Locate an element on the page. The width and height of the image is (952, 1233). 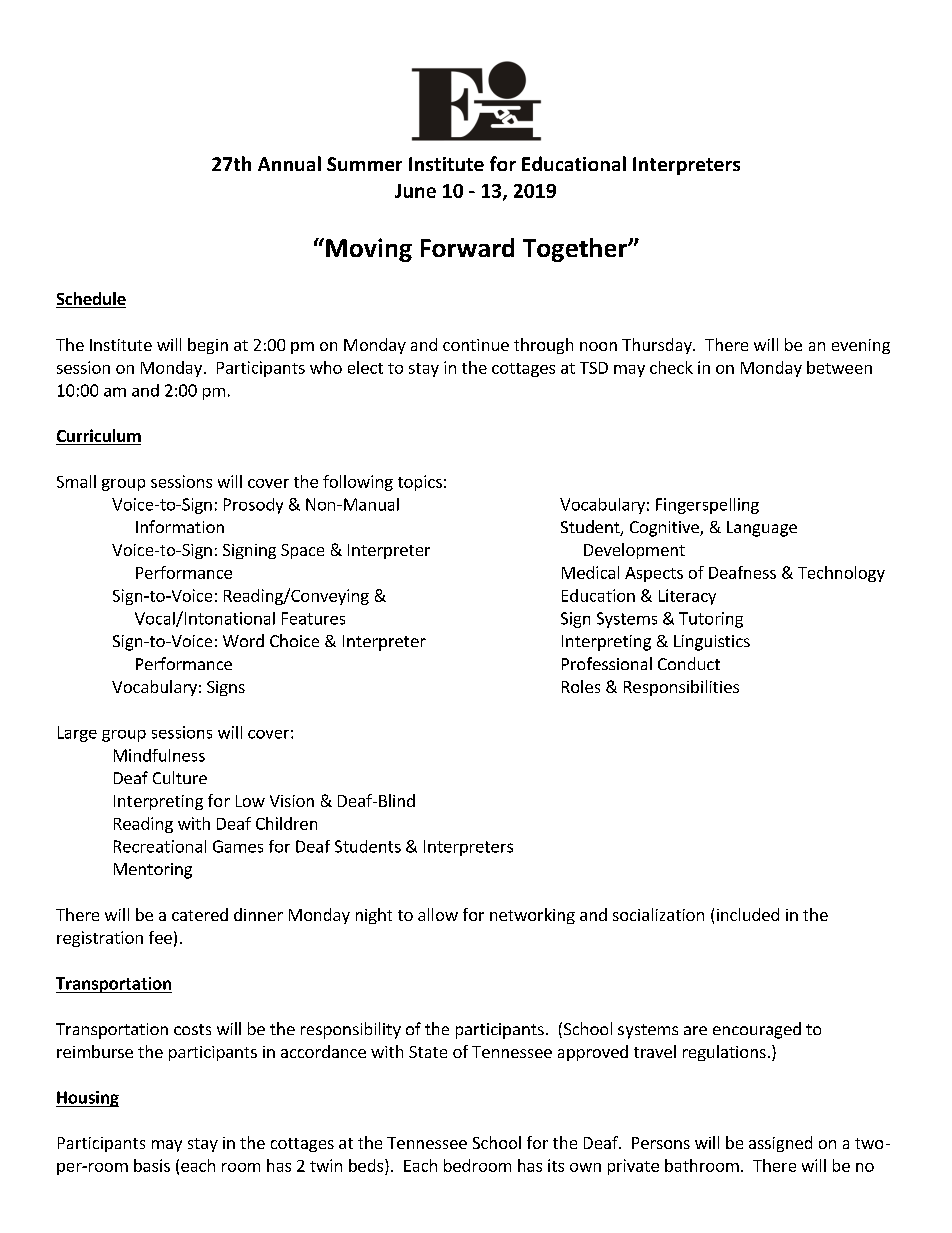
Housing is located at coordinates (87, 1099).
